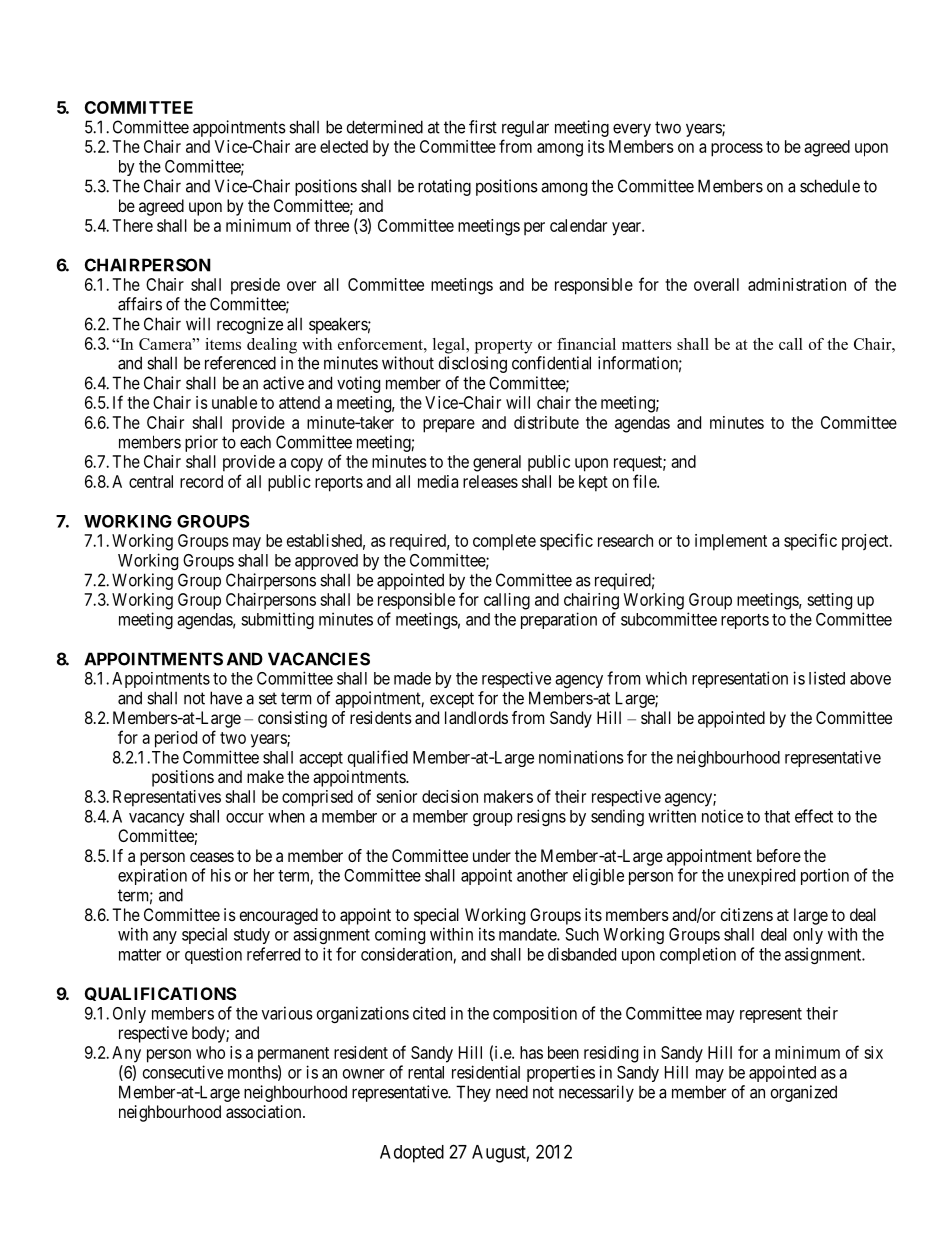  Describe the element at coordinates (737, 150) in the image. I see `process` at that location.
